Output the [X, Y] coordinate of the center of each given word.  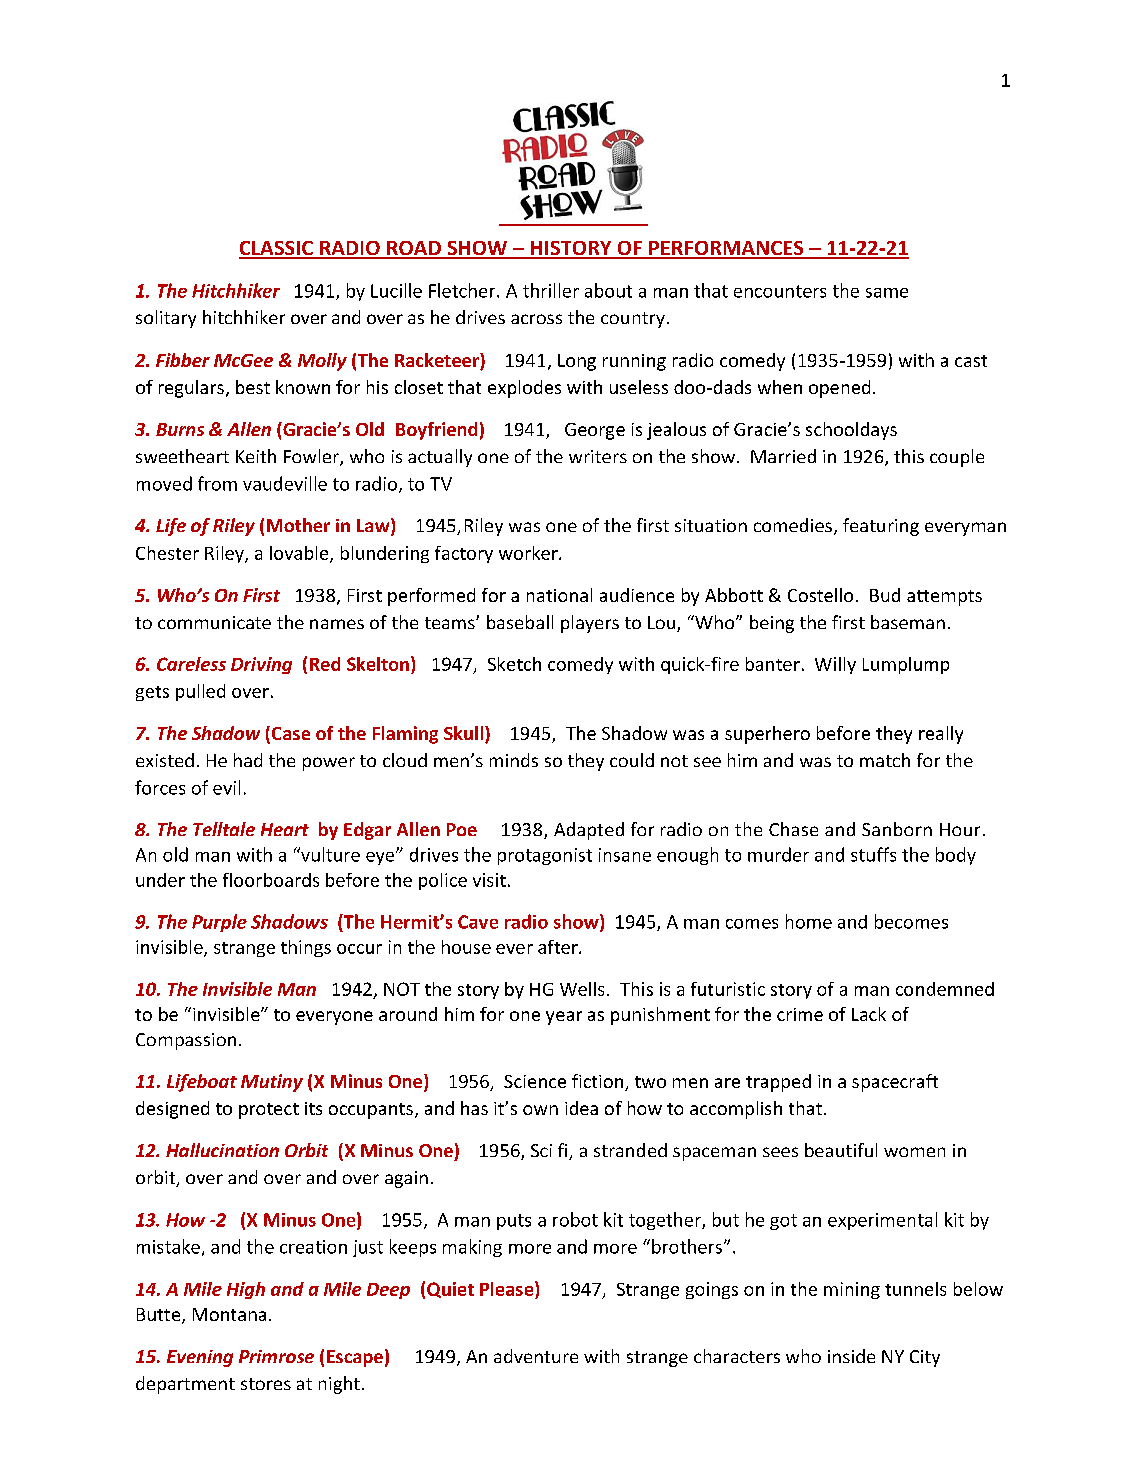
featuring [881, 527]
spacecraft [895, 1083]
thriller [551, 290]
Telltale [224, 829]
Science [535, 1081]
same [887, 293]
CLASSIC [277, 249]
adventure [536, 1356]
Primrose [276, 1356]
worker [529, 553]
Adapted [589, 831]
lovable [300, 554]
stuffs [873, 854]
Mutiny [272, 1083]
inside [851, 1356]
